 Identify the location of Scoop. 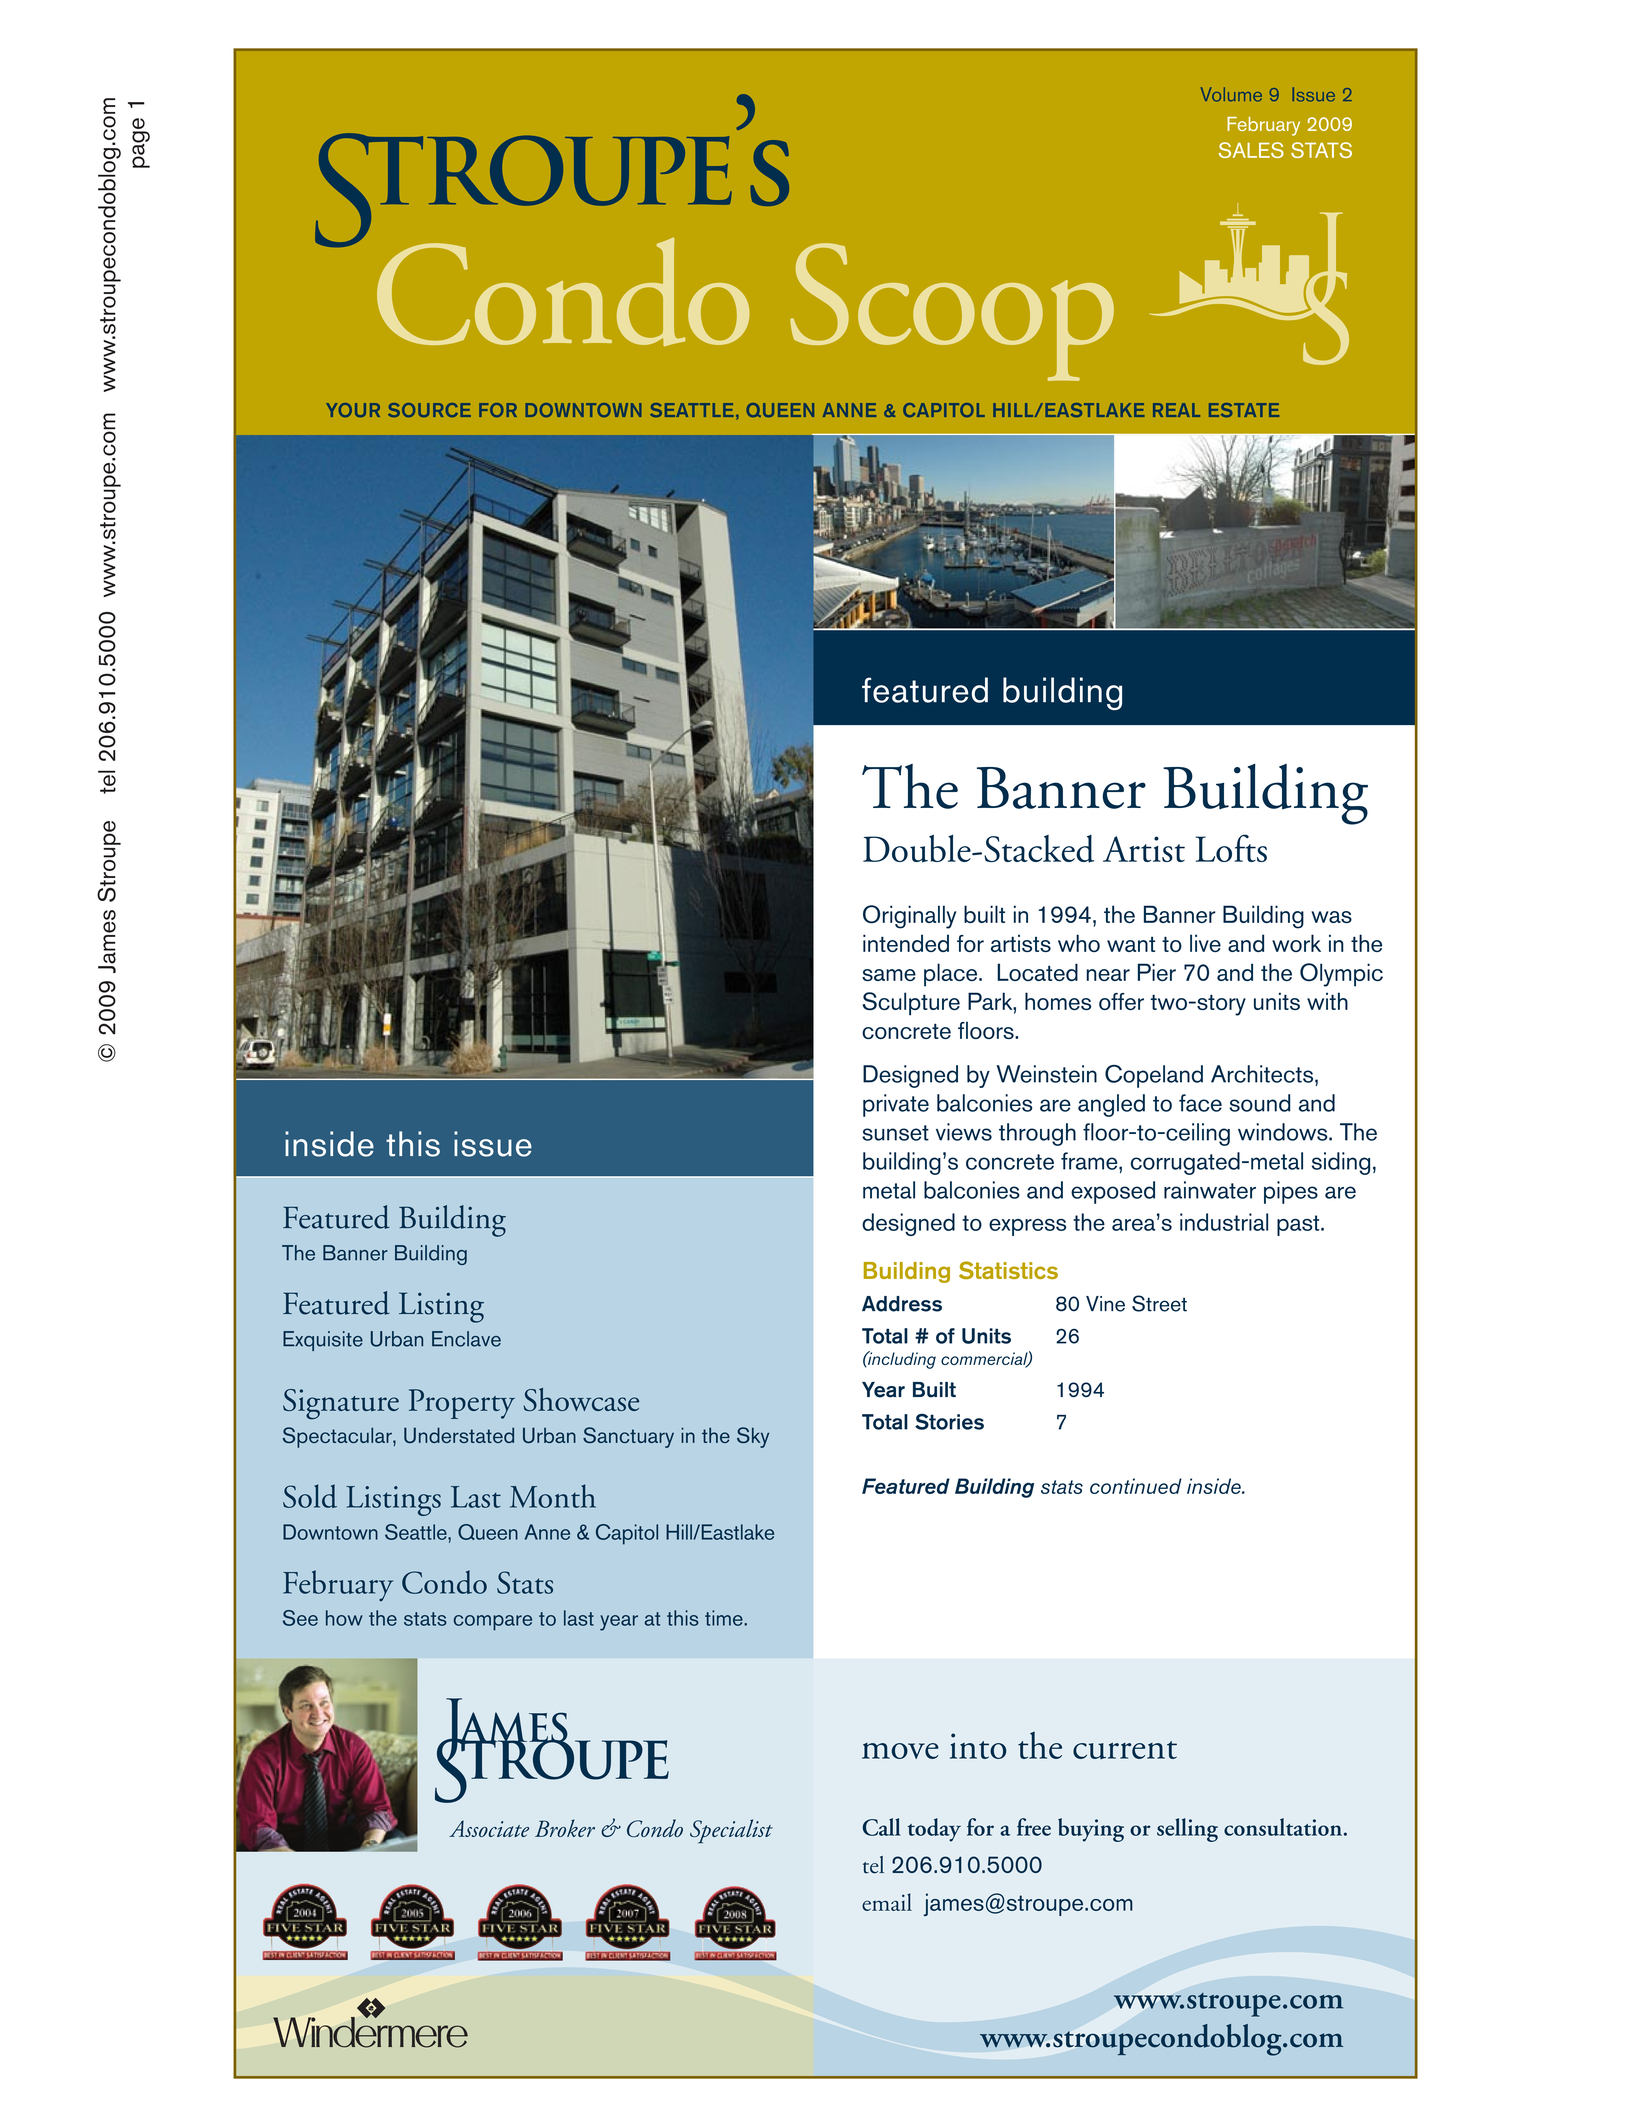
(952, 312).
